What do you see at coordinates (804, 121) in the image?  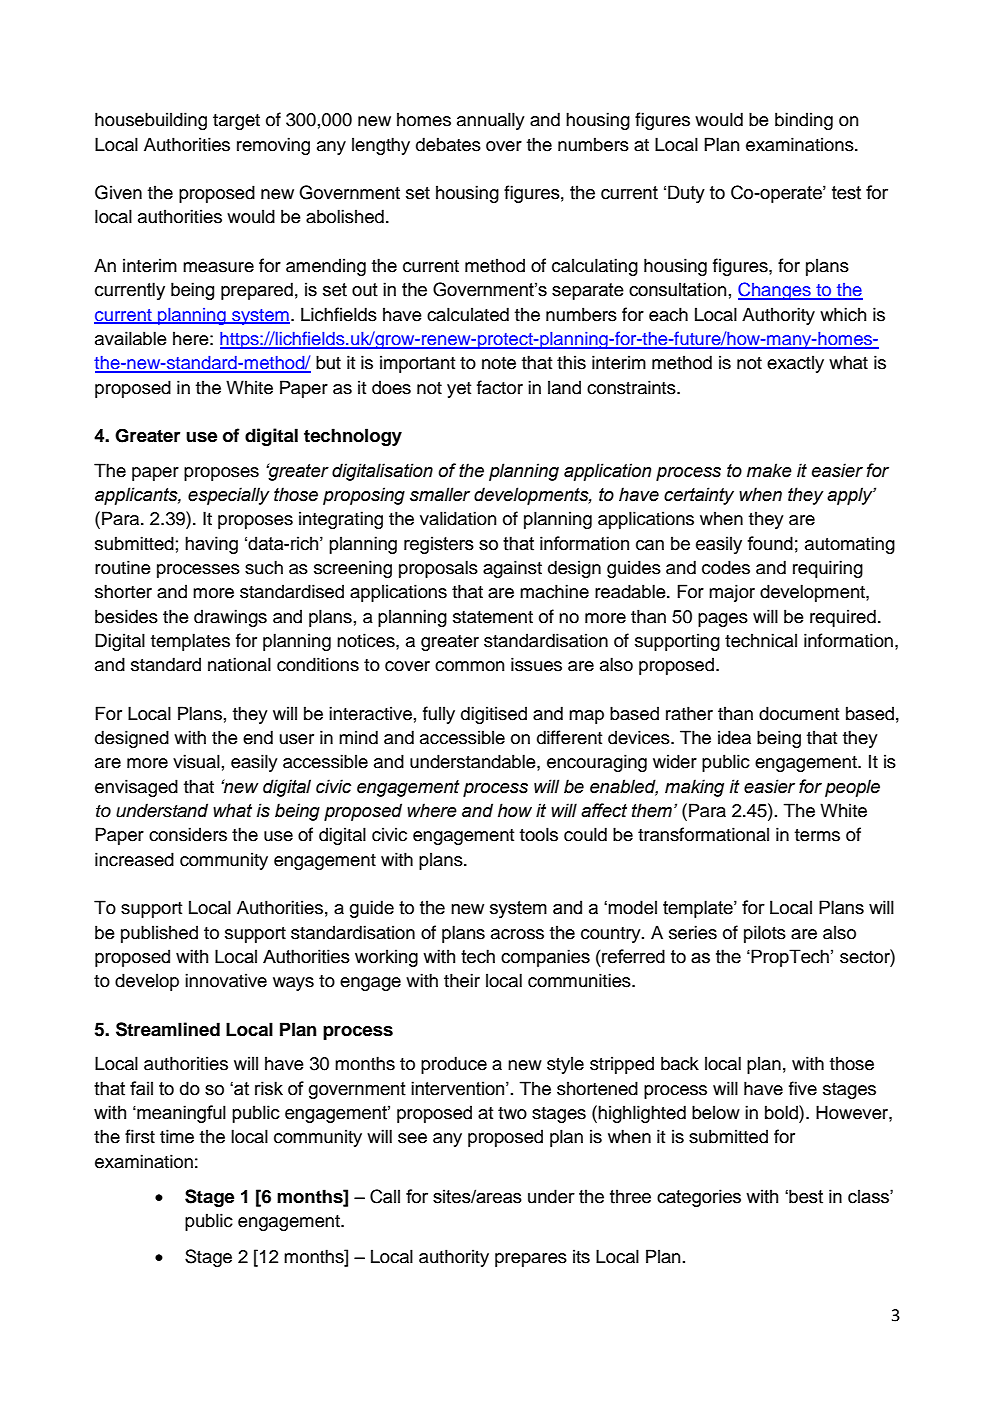 I see `binding` at bounding box center [804, 121].
